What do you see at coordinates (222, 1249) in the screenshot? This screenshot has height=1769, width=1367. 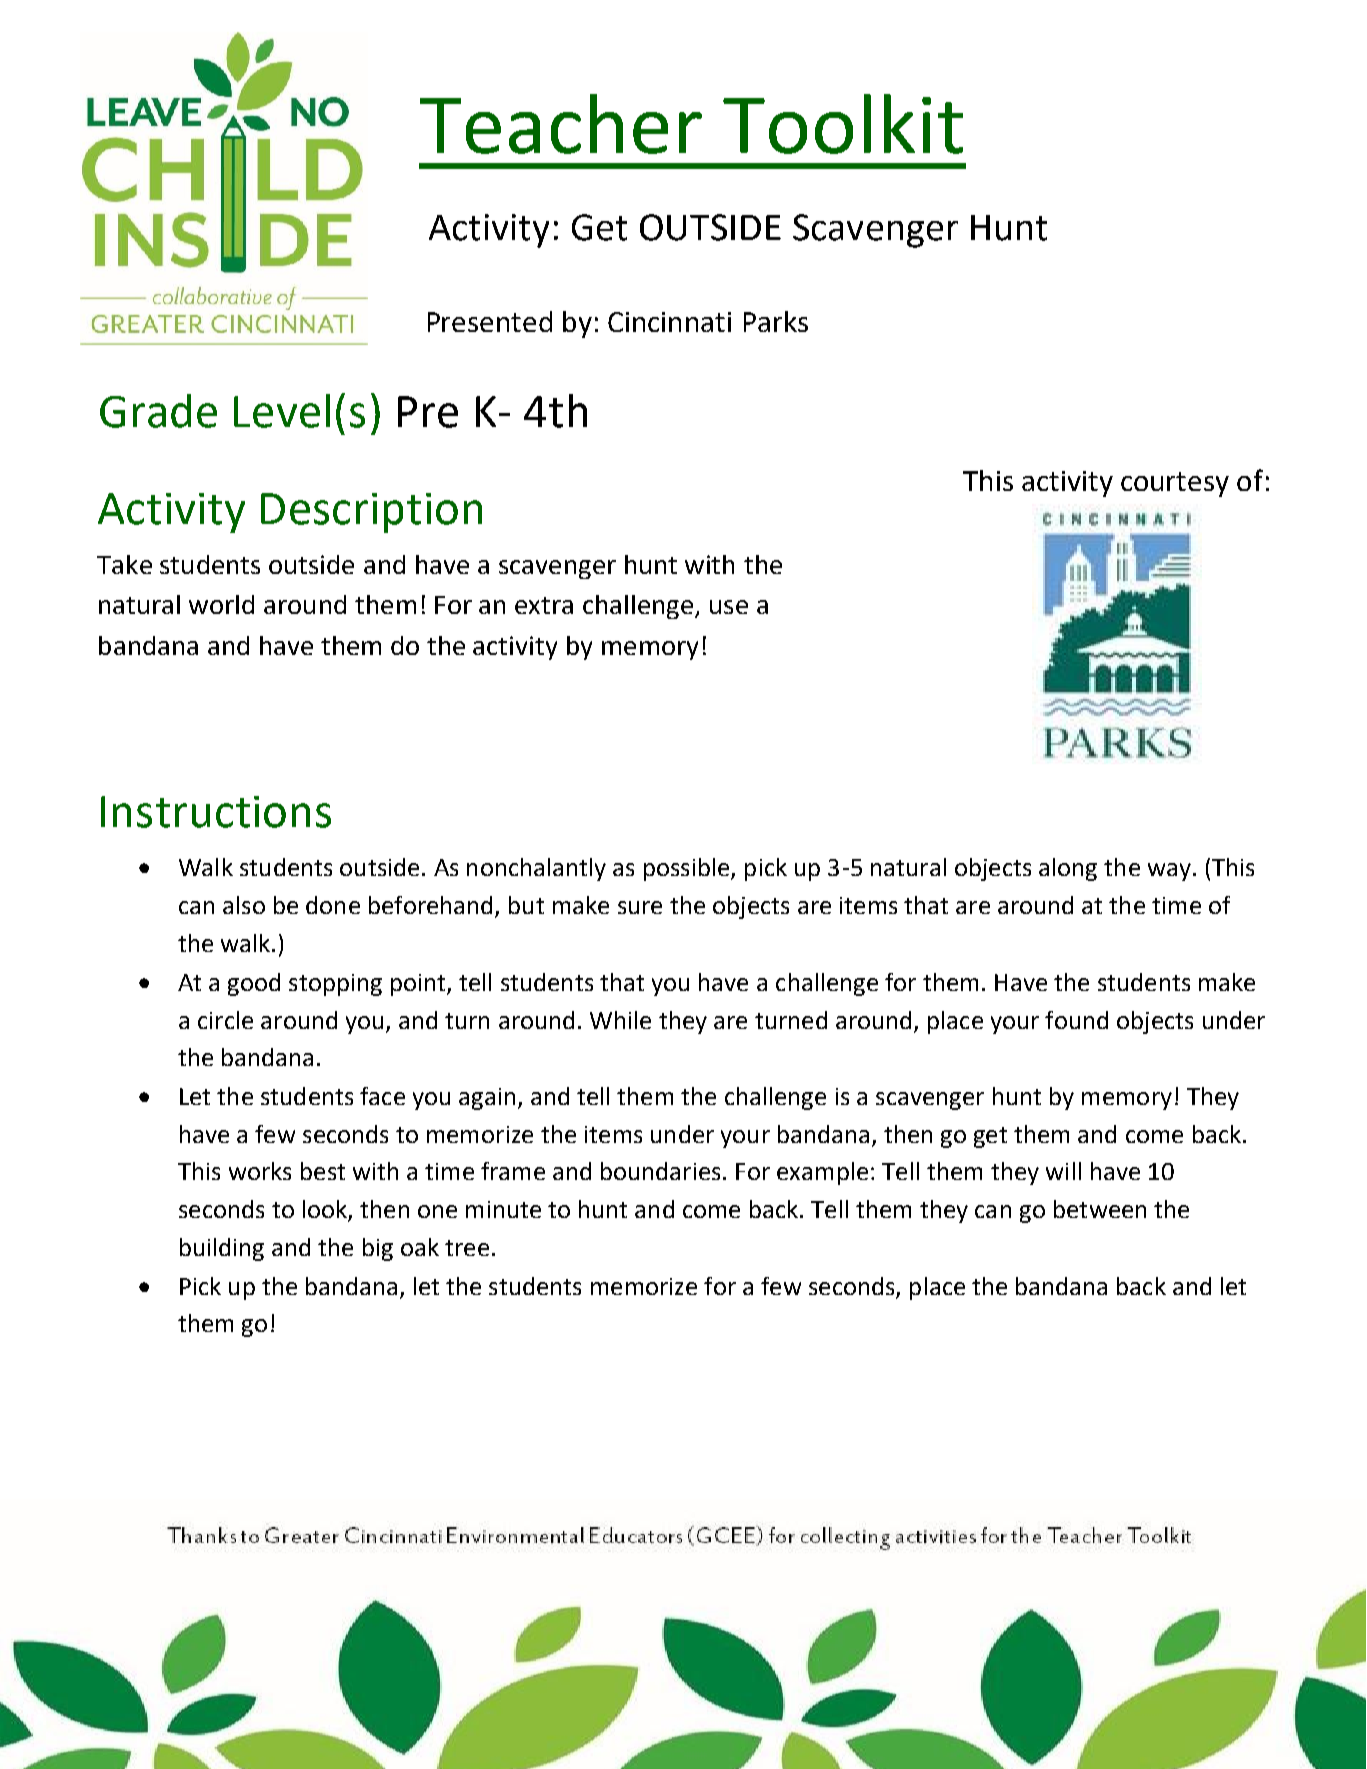 I see `building` at bounding box center [222, 1249].
